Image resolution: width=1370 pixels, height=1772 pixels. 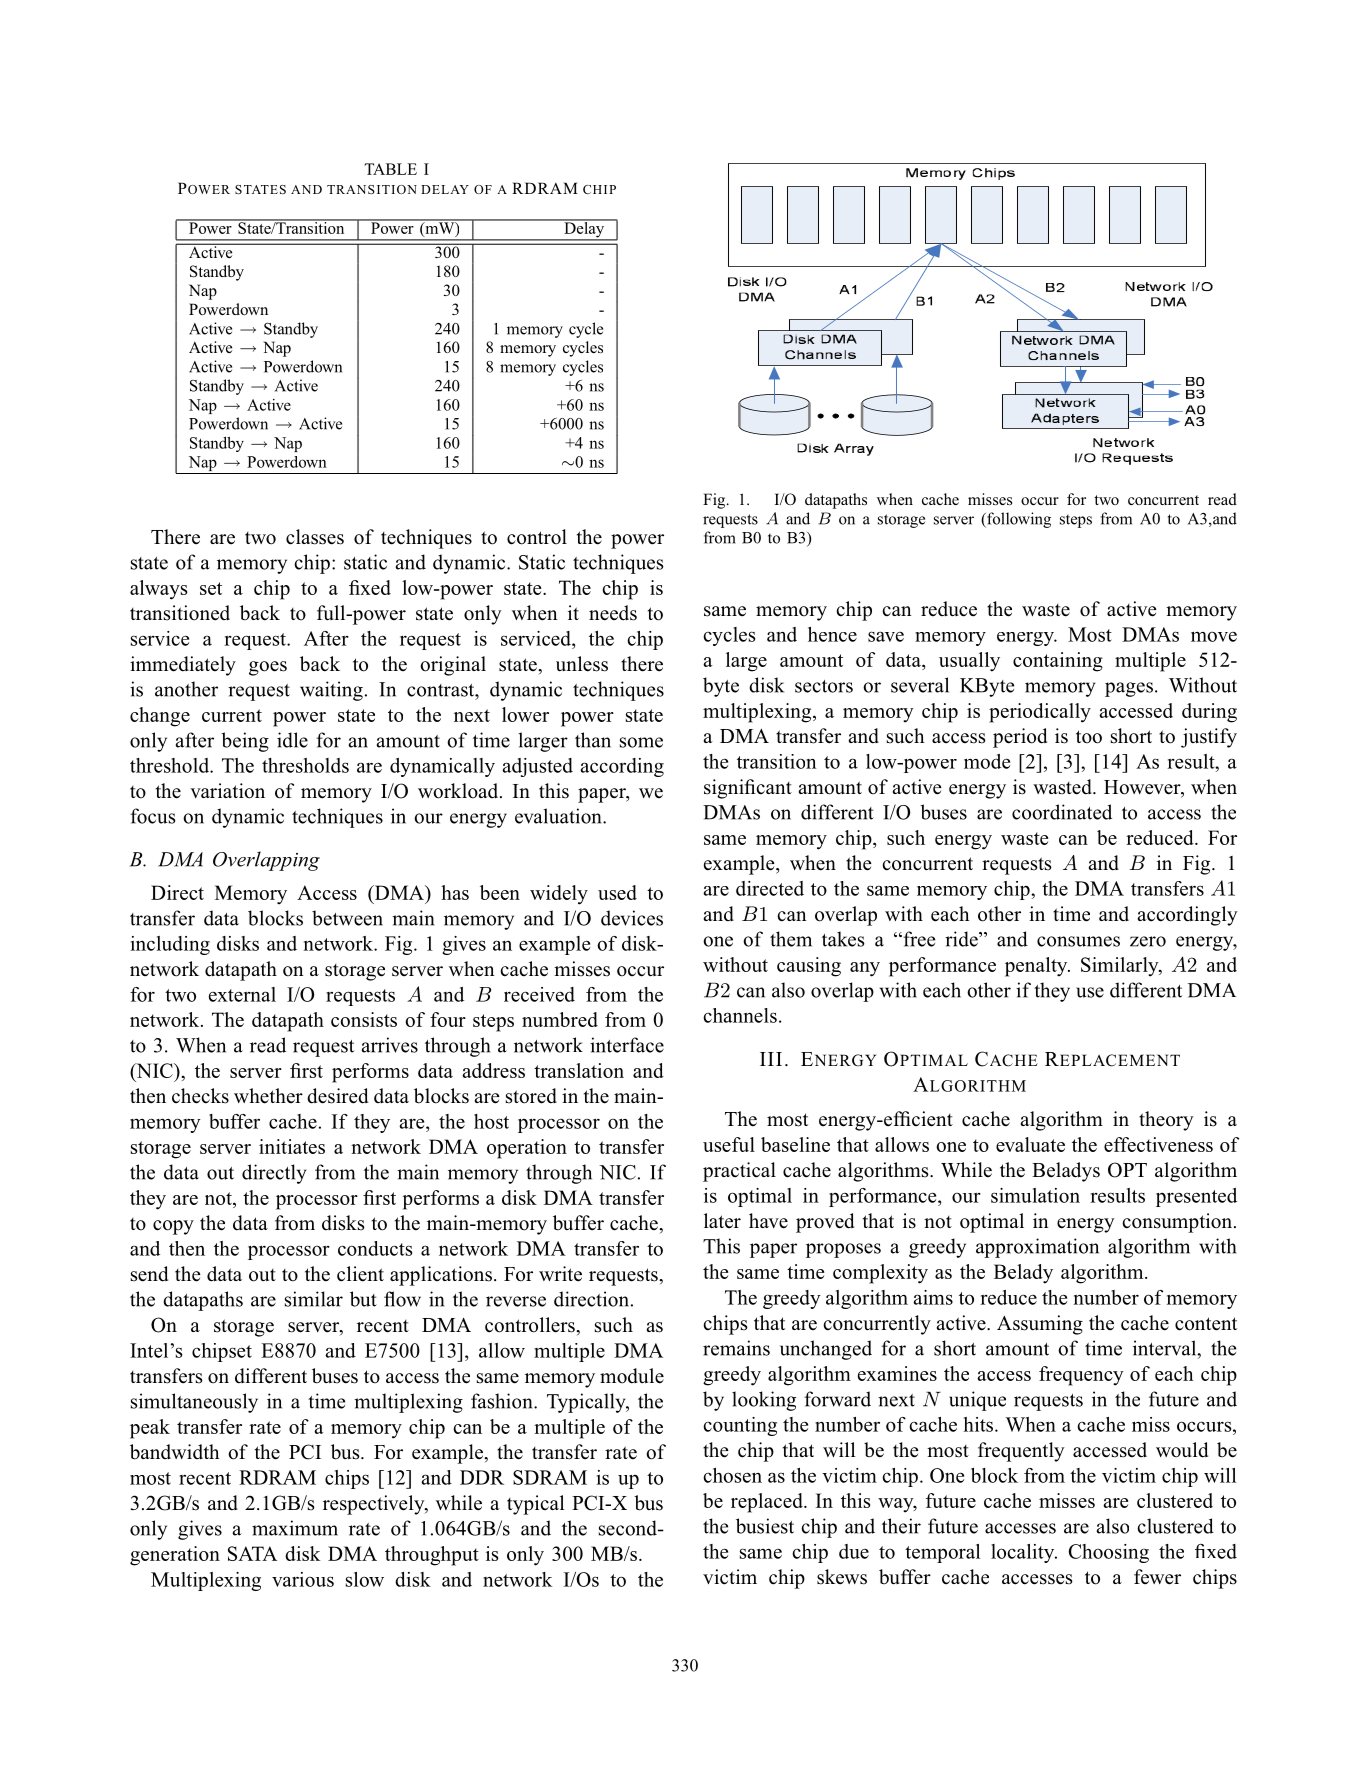 I want to click on busiest, so click(x=765, y=1526).
